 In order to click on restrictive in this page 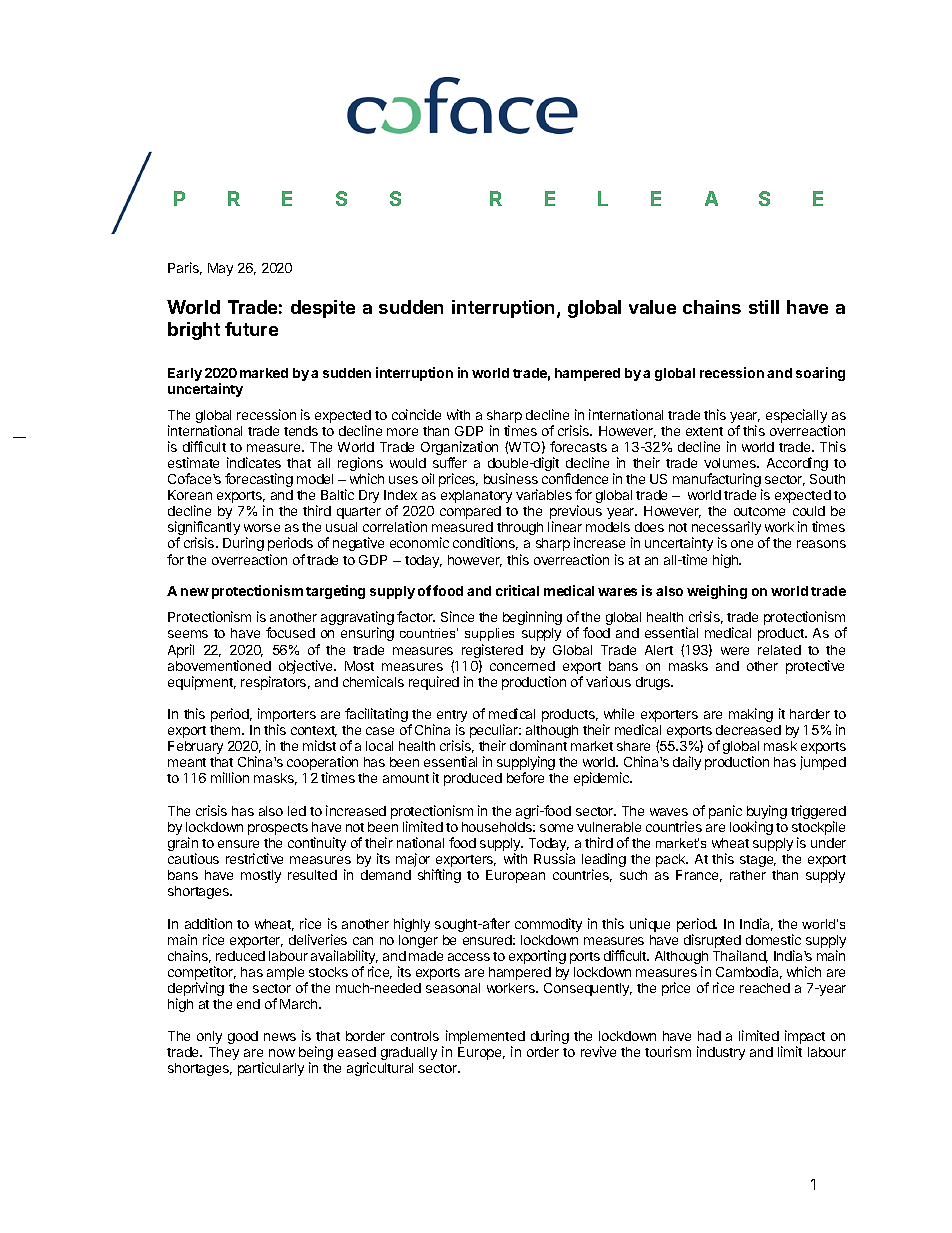, I will do `click(254, 858)`.
